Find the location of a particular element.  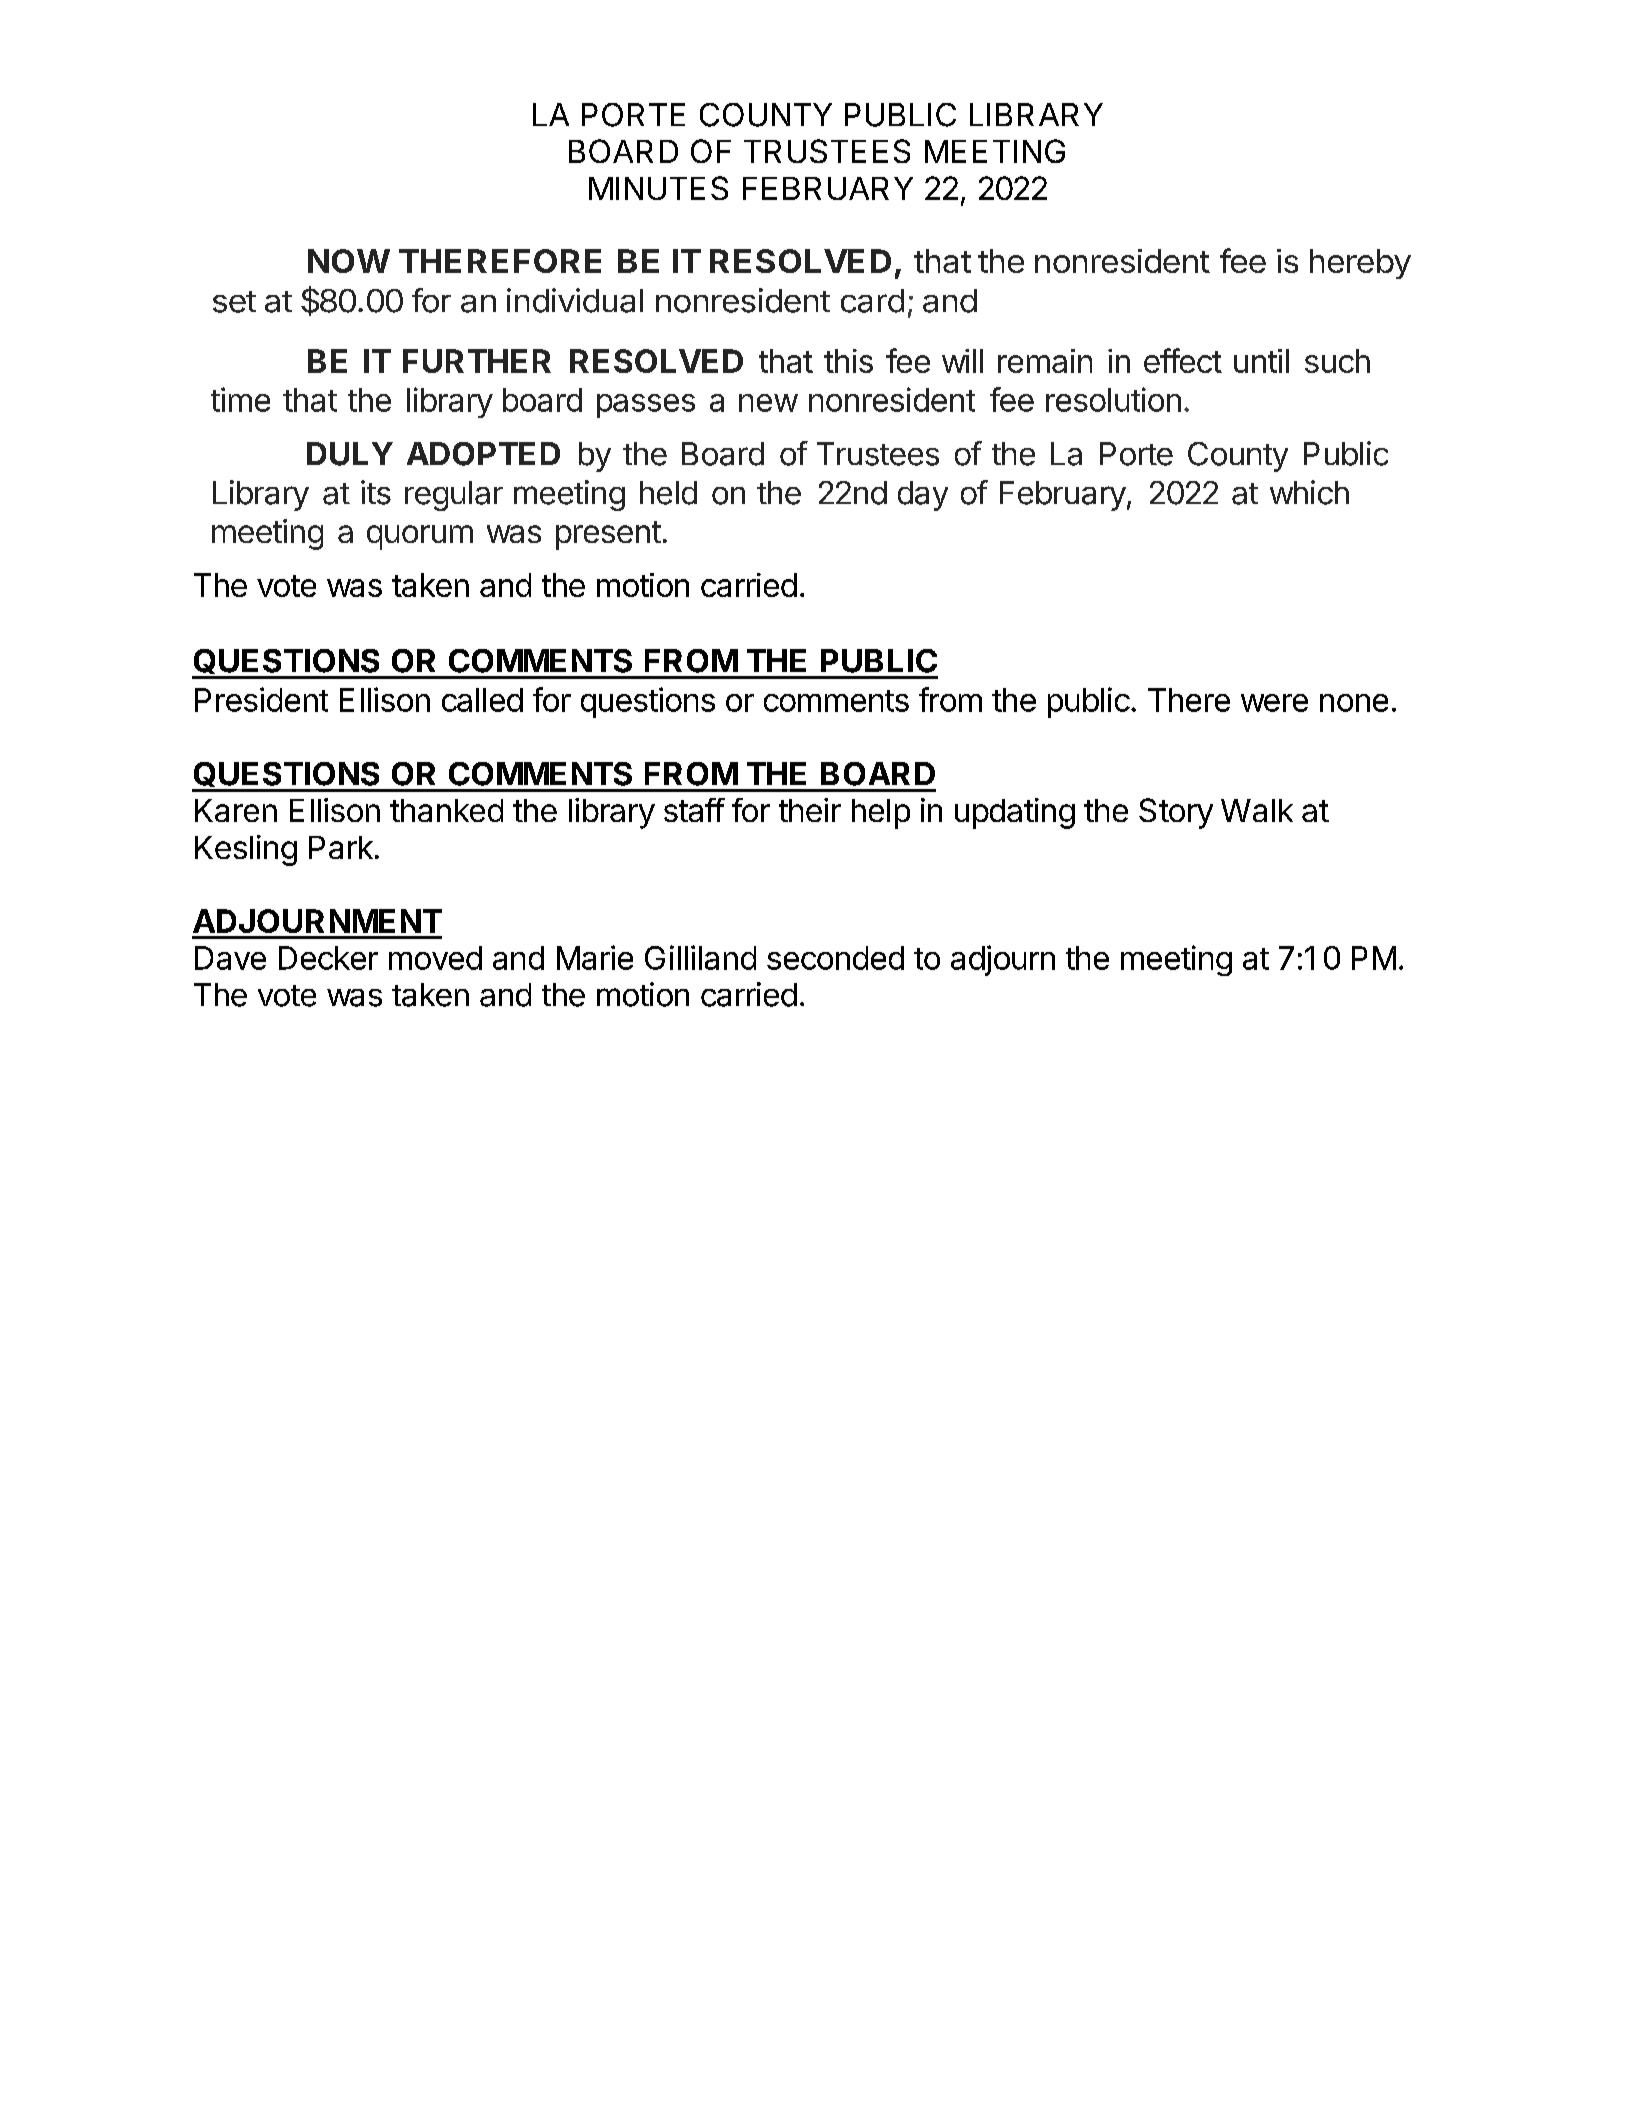

thanked is located at coordinates (446, 810).
